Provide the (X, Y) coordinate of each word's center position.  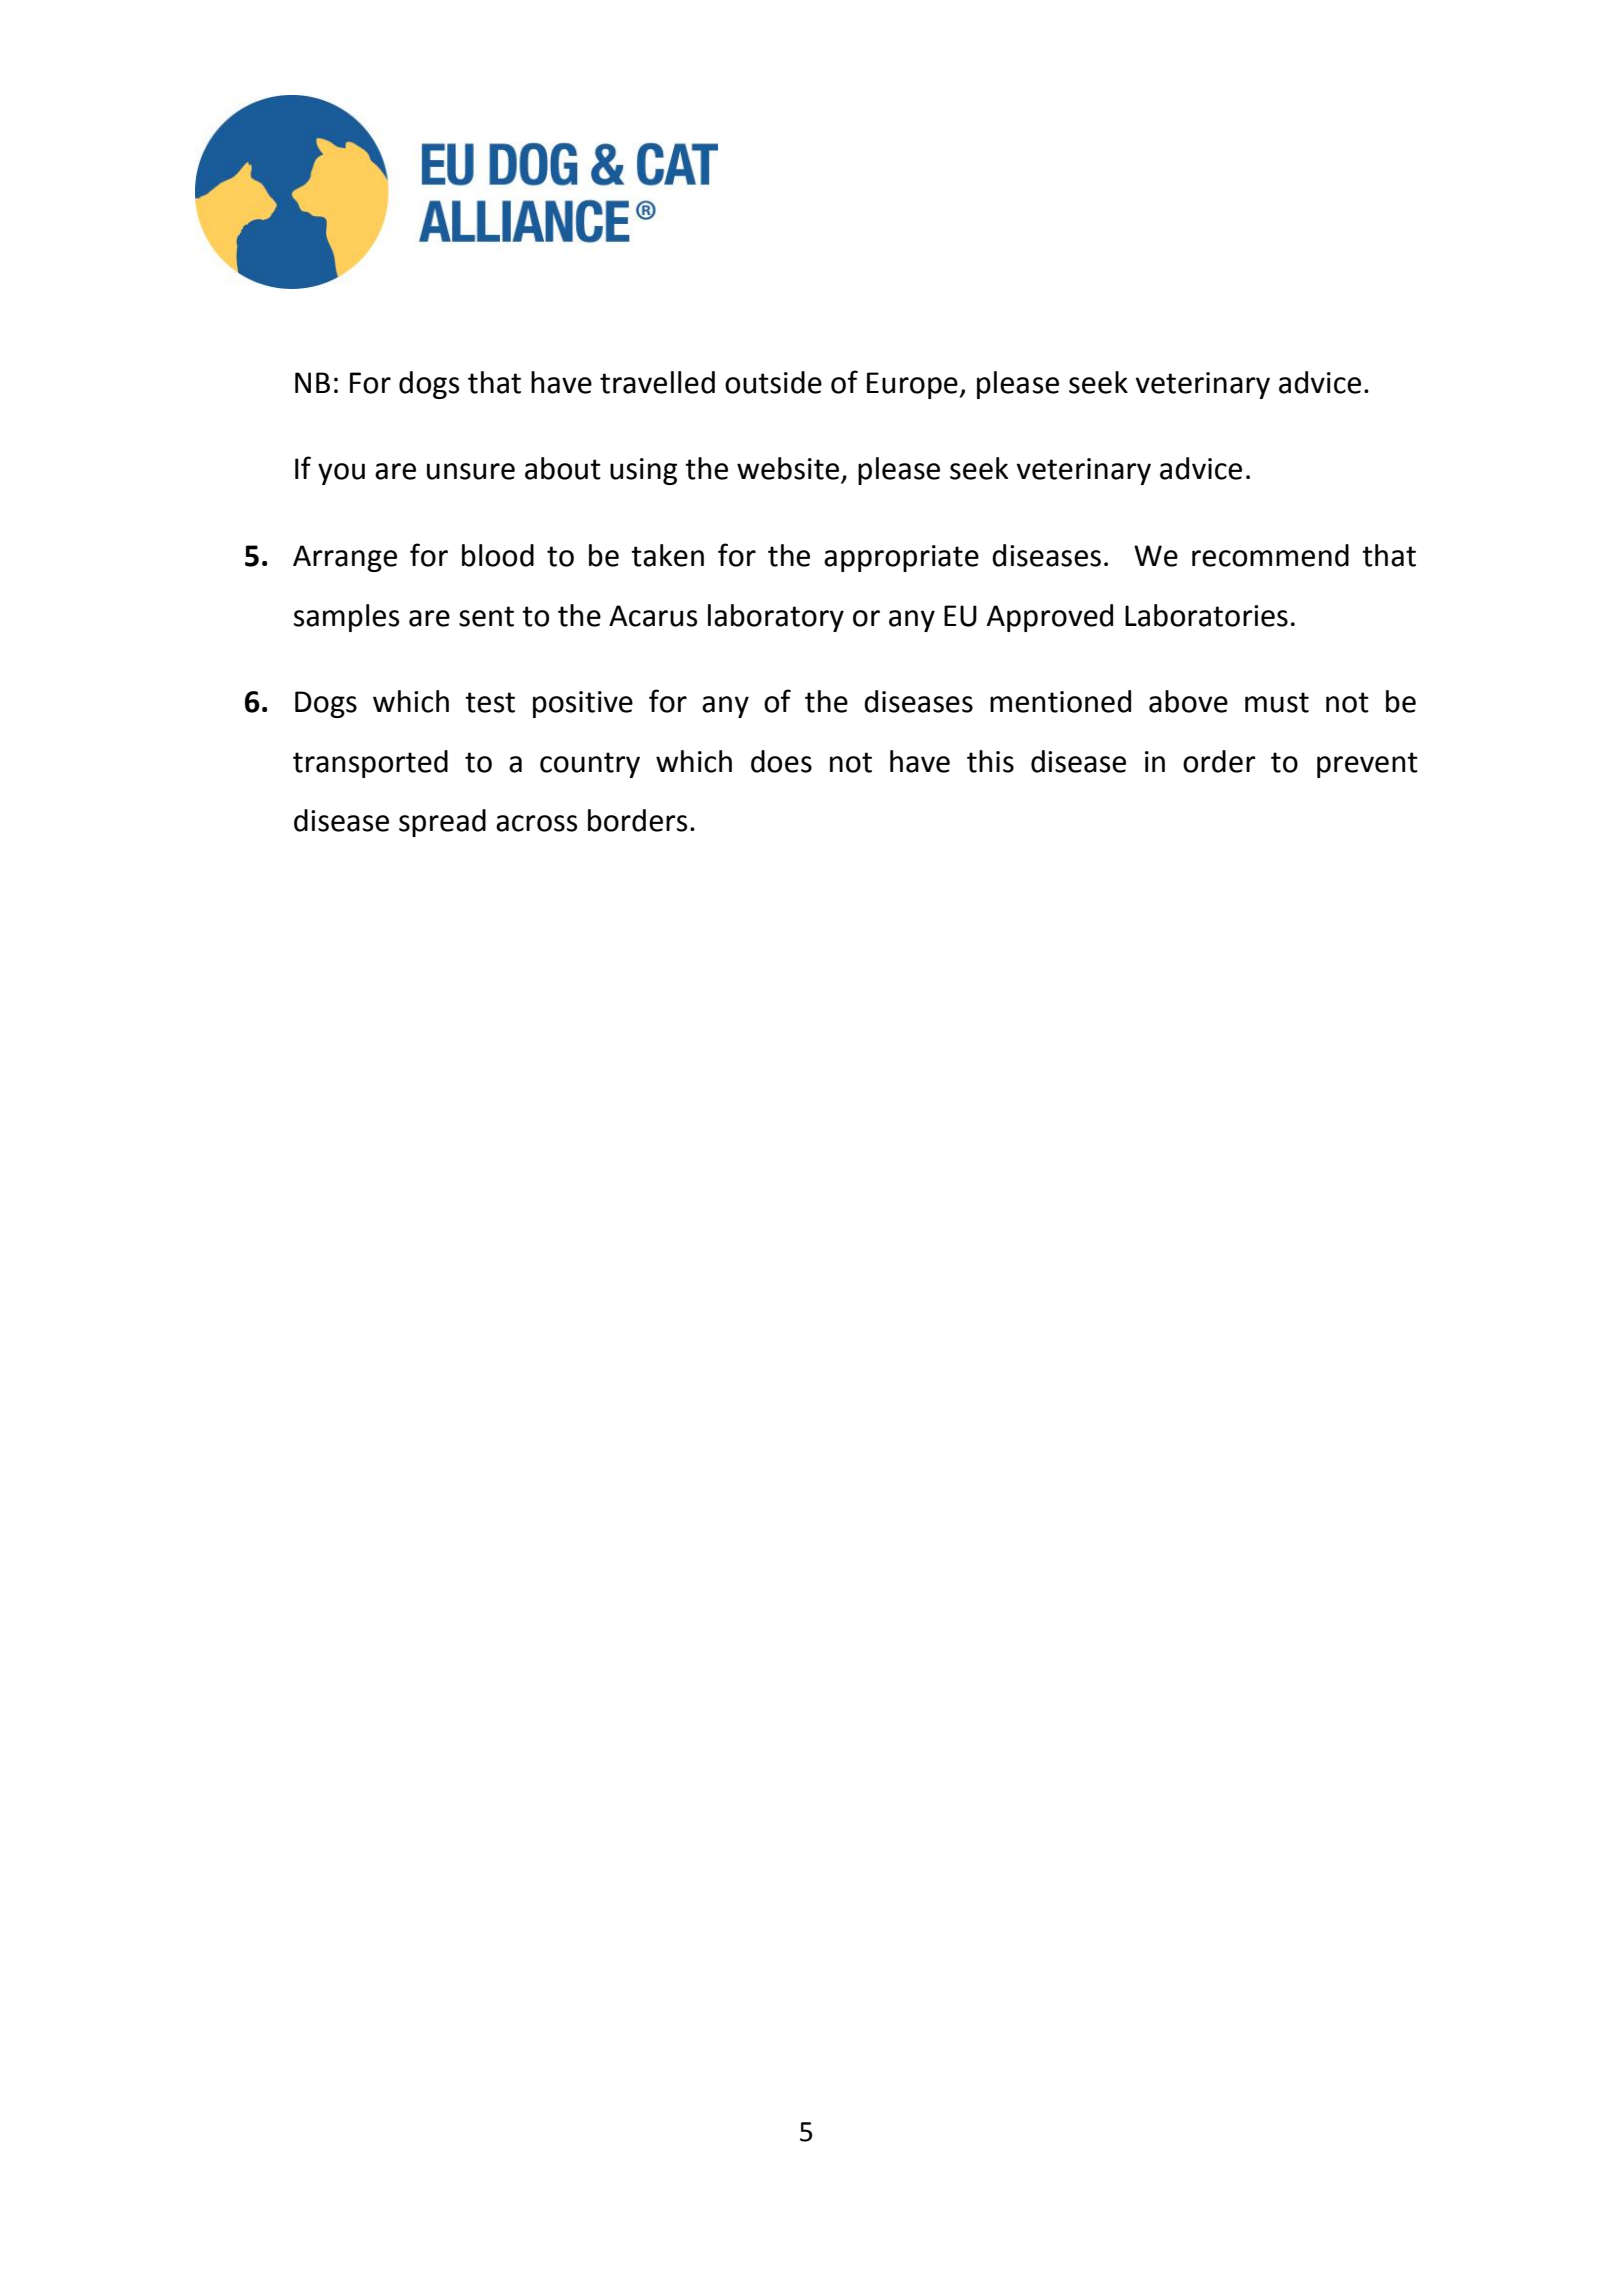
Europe (912, 385)
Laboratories (1206, 615)
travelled (657, 382)
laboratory (776, 618)
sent (486, 616)
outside (773, 382)
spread (442, 823)
